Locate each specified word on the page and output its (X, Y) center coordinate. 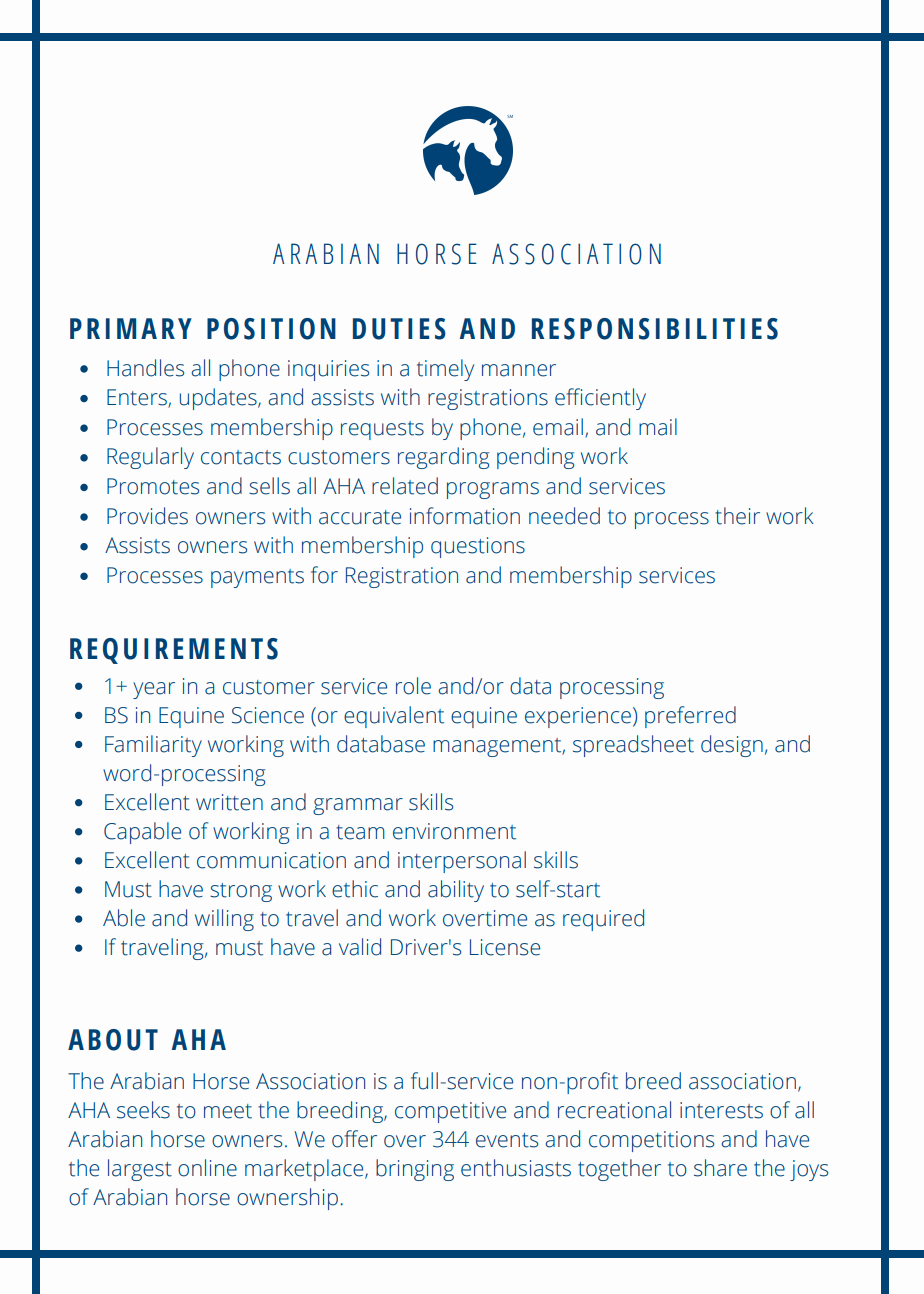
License (505, 947)
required (603, 920)
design (732, 746)
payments (257, 578)
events (507, 1140)
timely (445, 370)
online (207, 1168)
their (737, 516)
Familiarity (153, 746)
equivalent (394, 717)
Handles (145, 368)
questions (478, 547)
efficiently (600, 399)
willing (224, 920)
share (720, 1168)
